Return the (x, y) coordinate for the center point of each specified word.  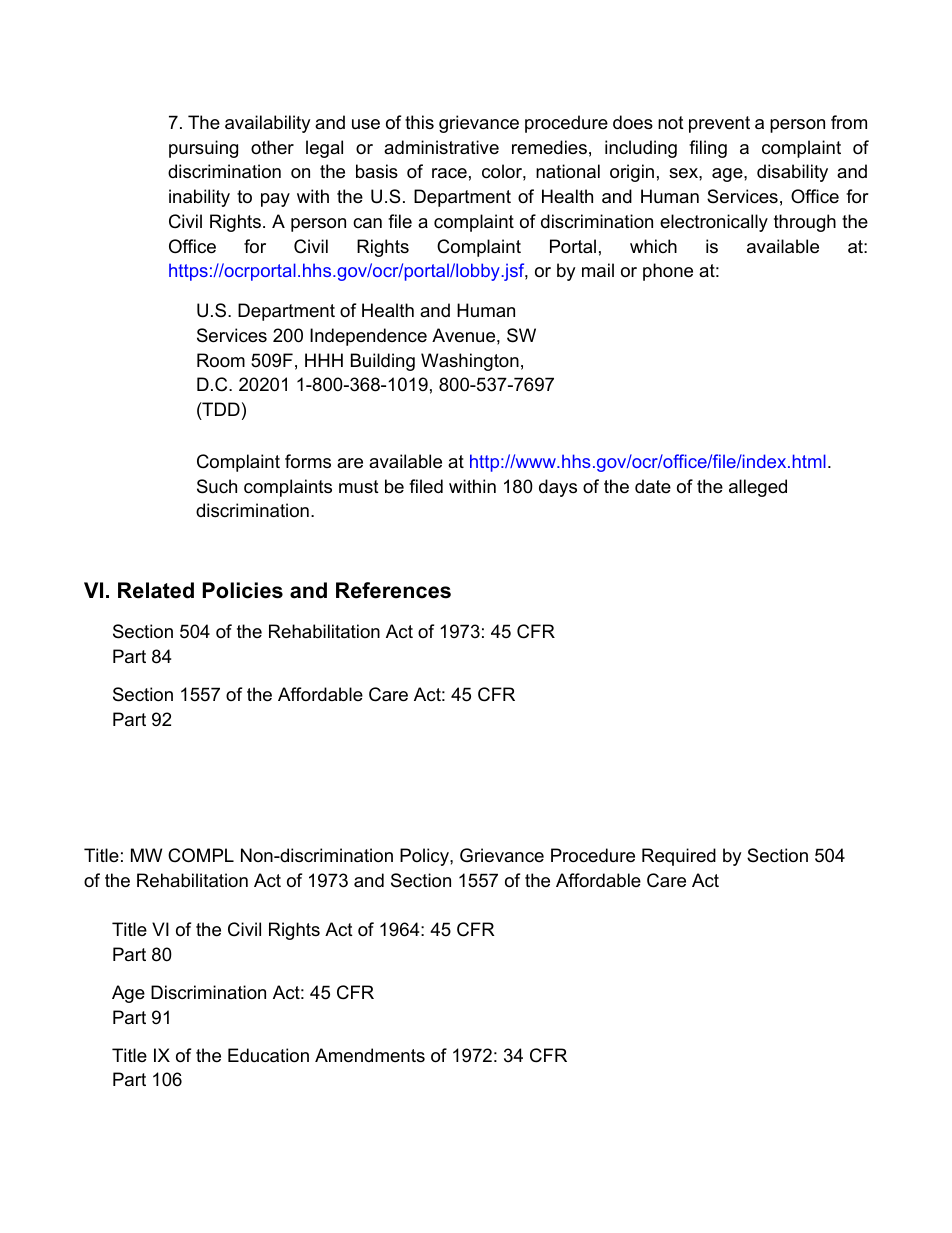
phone (668, 272)
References (393, 590)
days (558, 488)
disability (792, 173)
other (272, 147)
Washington (470, 362)
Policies (243, 590)
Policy (425, 857)
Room (221, 360)
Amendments (370, 1055)
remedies (549, 147)
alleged (758, 488)
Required (679, 857)
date (653, 486)
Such (217, 486)
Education (268, 1055)
